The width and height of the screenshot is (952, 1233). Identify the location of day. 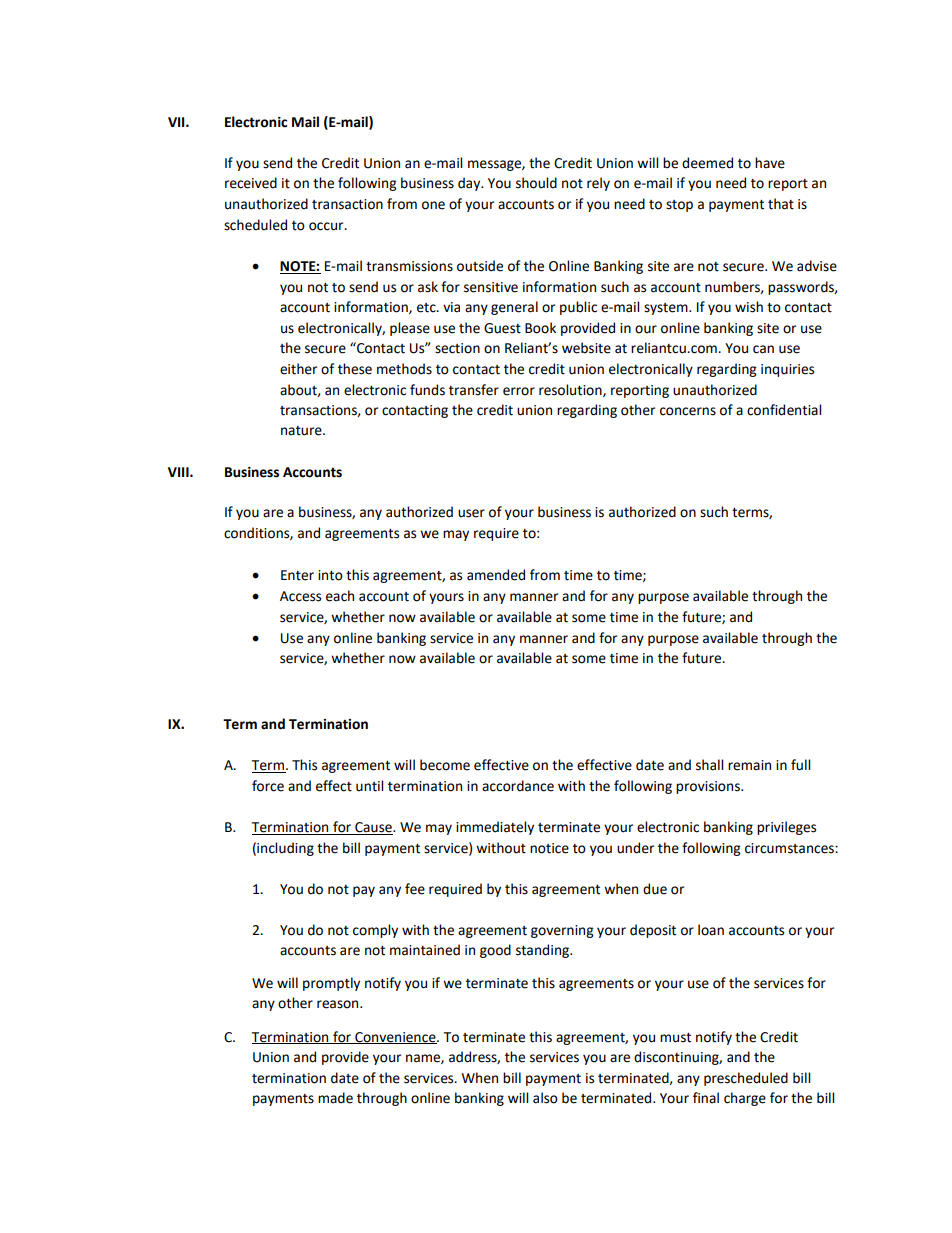
(470, 184).
